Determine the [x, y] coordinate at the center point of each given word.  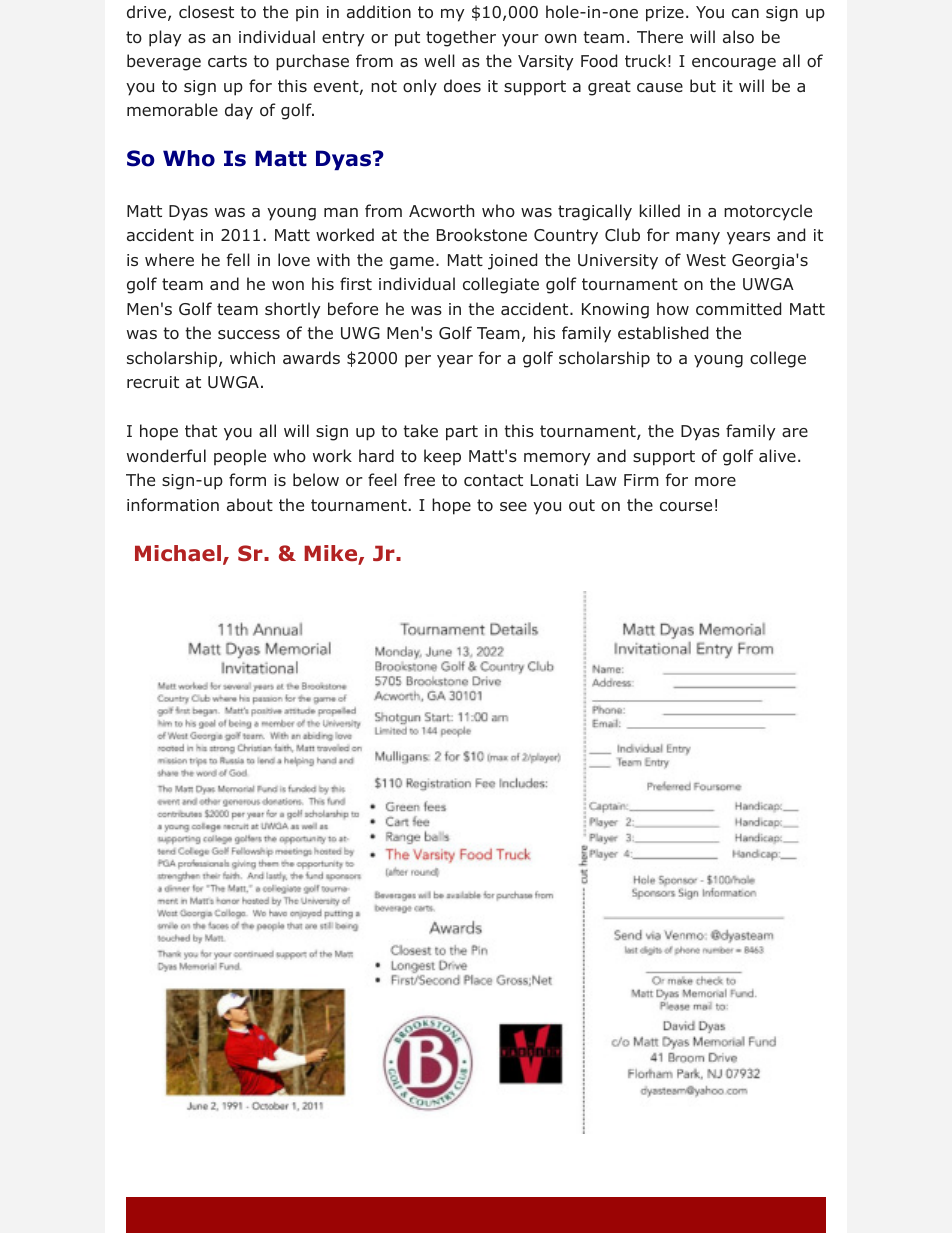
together [461, 38]
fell [238, 259]
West [706, 260]
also [738, 37]
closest [206, 12]
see [513, 506]
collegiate [501, 285]
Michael [178, 553]
